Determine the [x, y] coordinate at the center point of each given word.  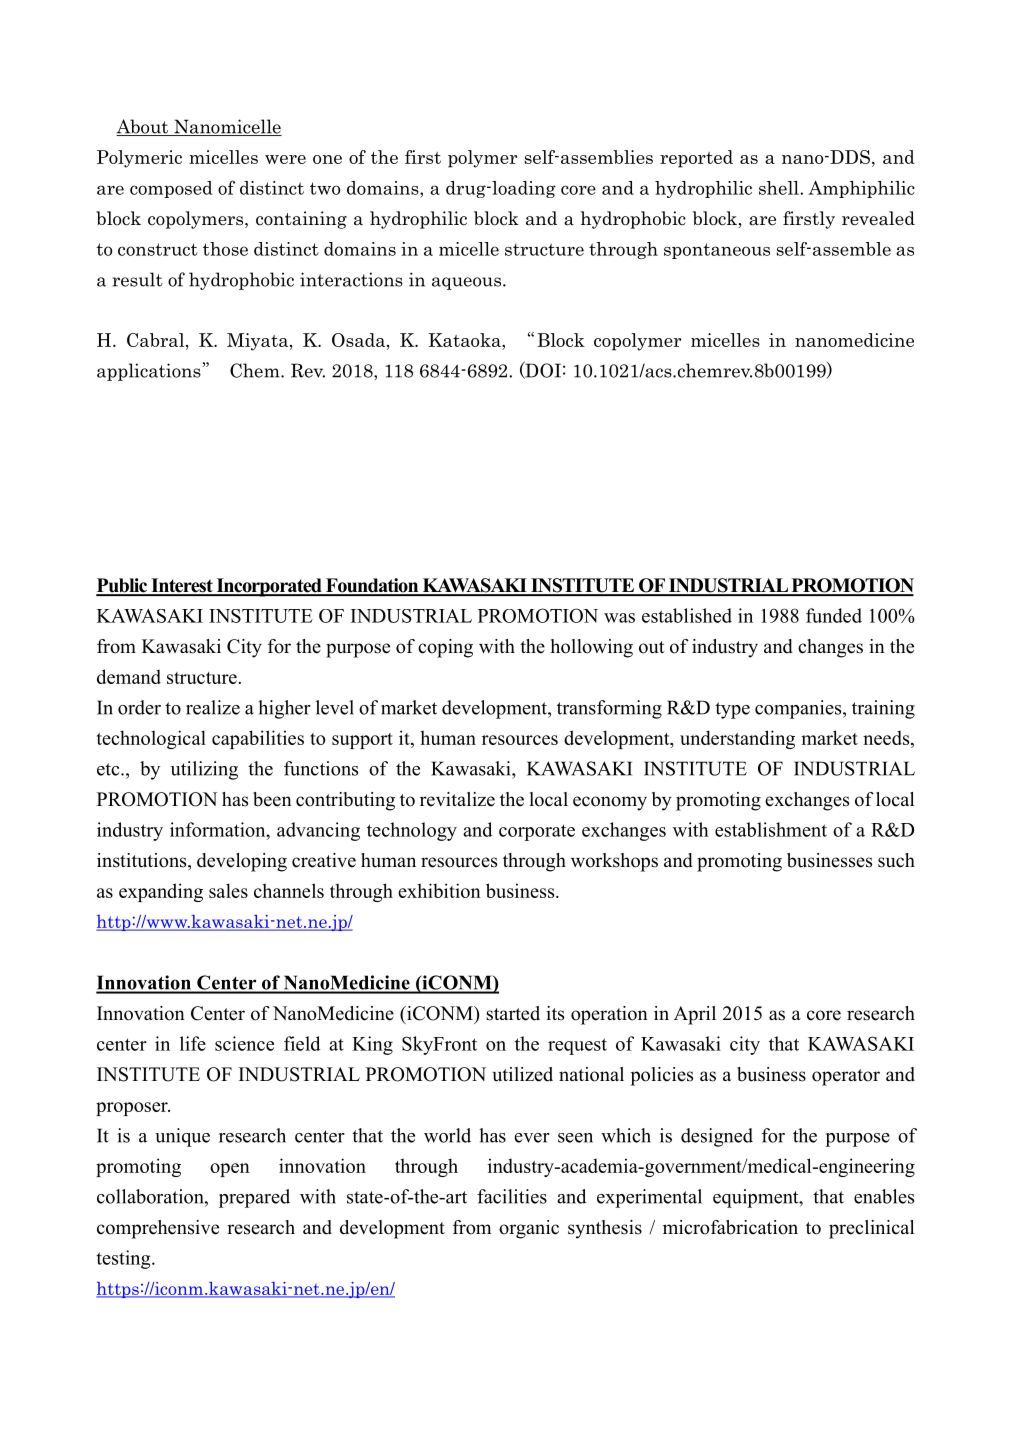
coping [445, 648]
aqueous [468, 283]
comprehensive [158, 1229]
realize [213, 707]
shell [780, 188]
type [732, 710]
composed [171, 189]
